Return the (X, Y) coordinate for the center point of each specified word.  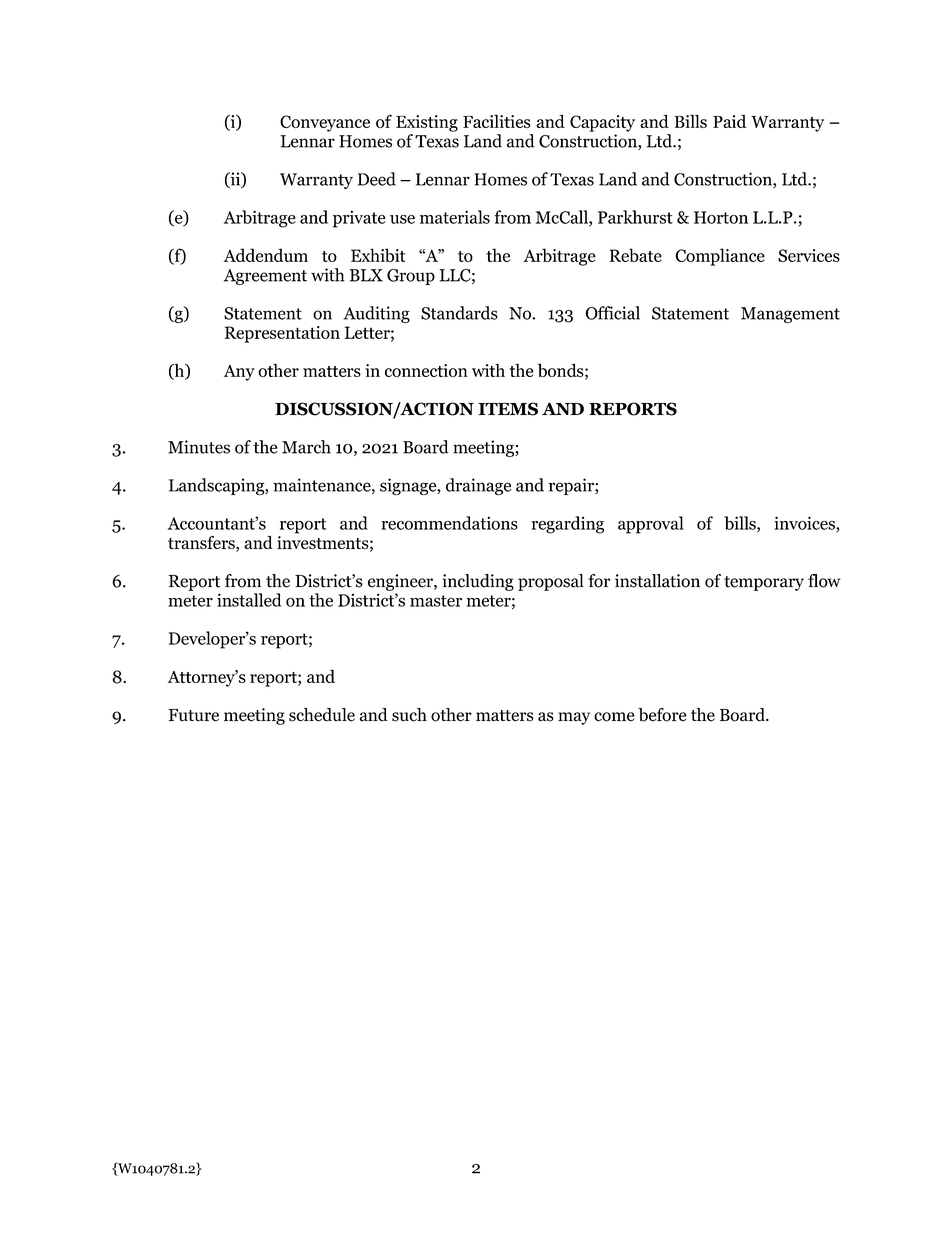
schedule (322, 715)
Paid (729, 121)
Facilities (497, 121)
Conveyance (325, 123)
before (662, 715)
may (574, 718)
